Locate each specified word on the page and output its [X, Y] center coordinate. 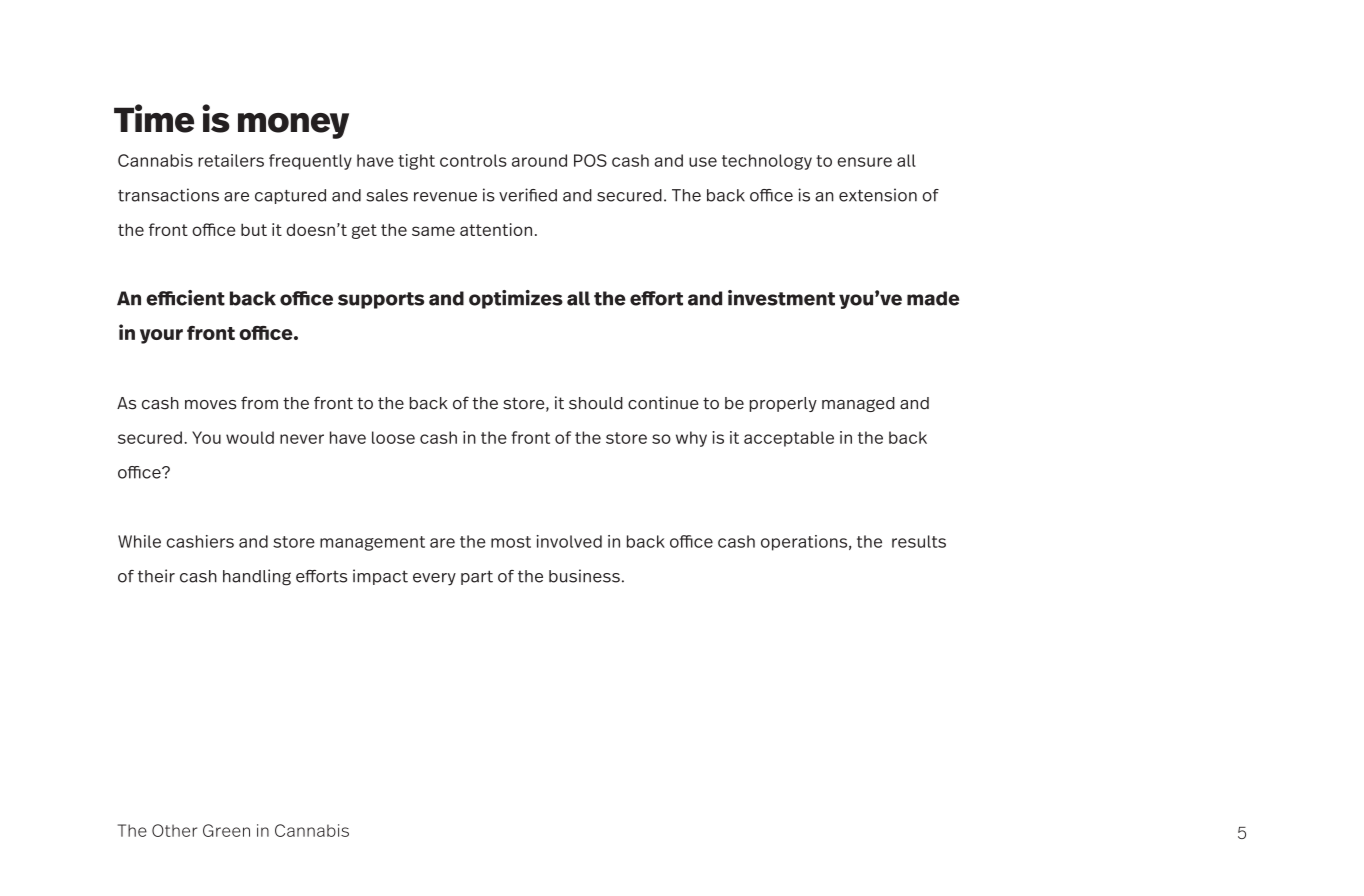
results [919, 541]
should [596, 403]
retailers [231, 160]
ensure [865, 162]
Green [226, 830]
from [259, 403]
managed [858, 404]
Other [174, 830]
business [584, 576]
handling [257, 577]
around [539, 160]
